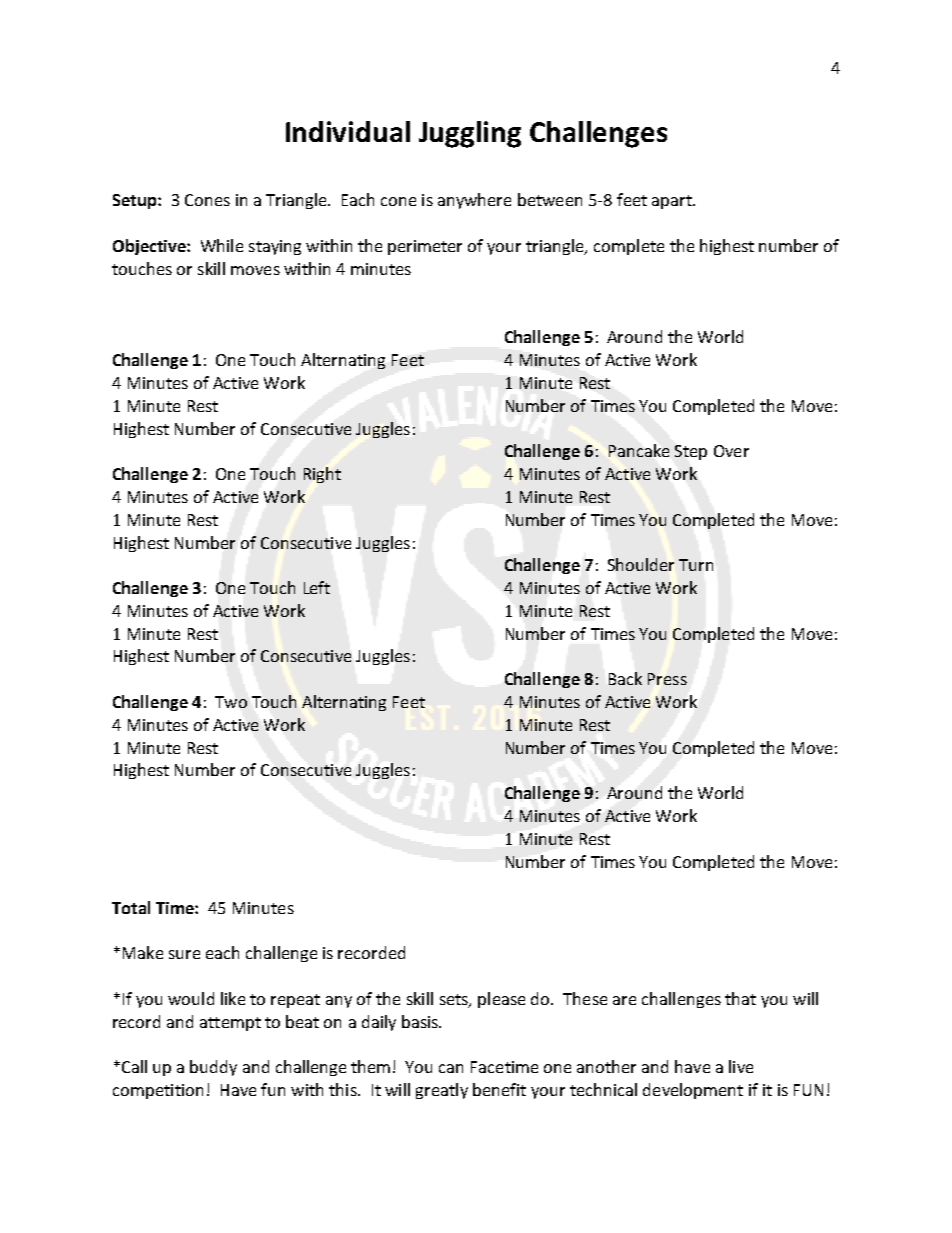  What do you see at coordinates (641, 564) in the page?
I see `Shoulder` at bounding box center [641, 564].
